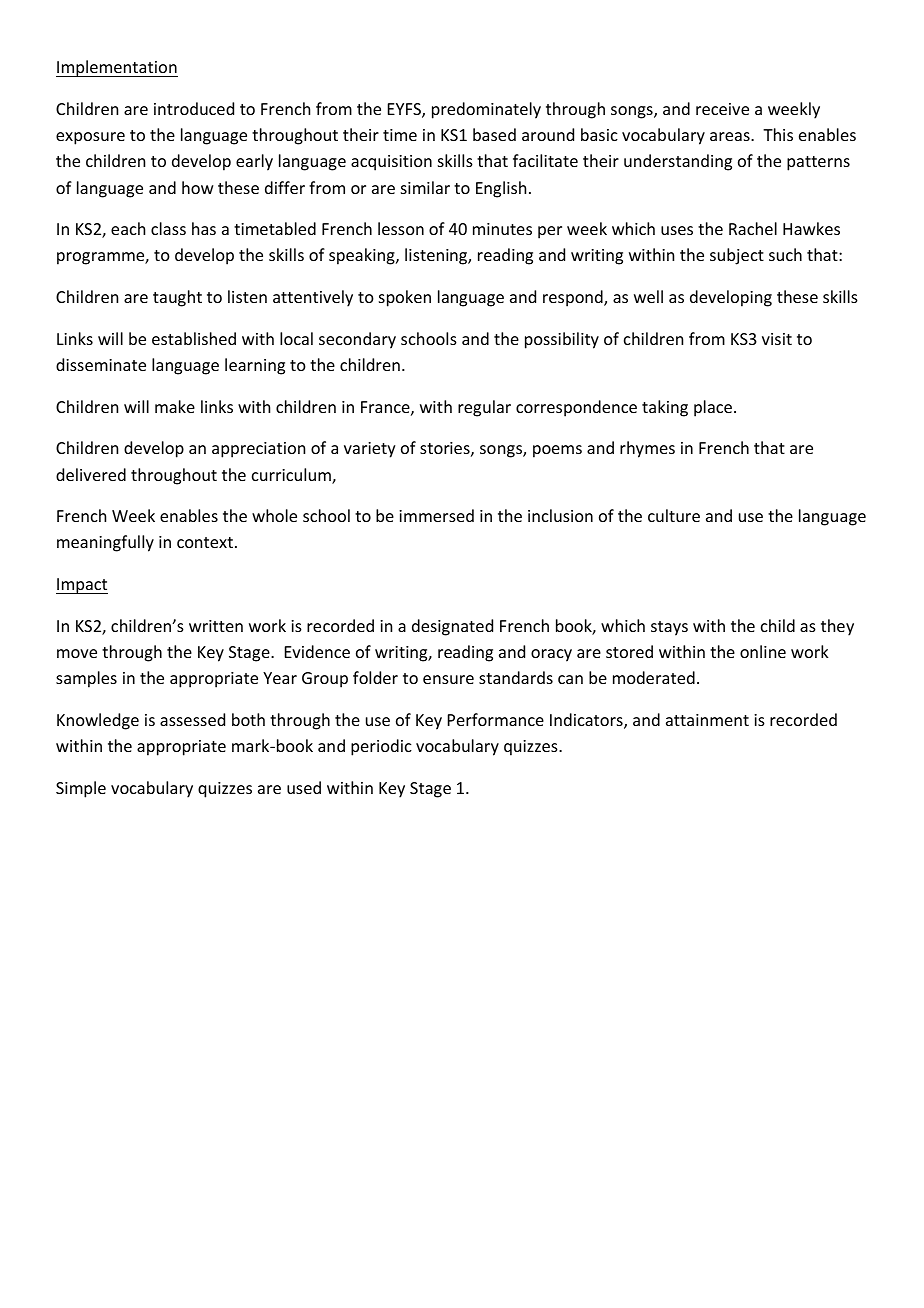 This document has width=924, height=1308. I want to click on periodic, so click(381, 747).
